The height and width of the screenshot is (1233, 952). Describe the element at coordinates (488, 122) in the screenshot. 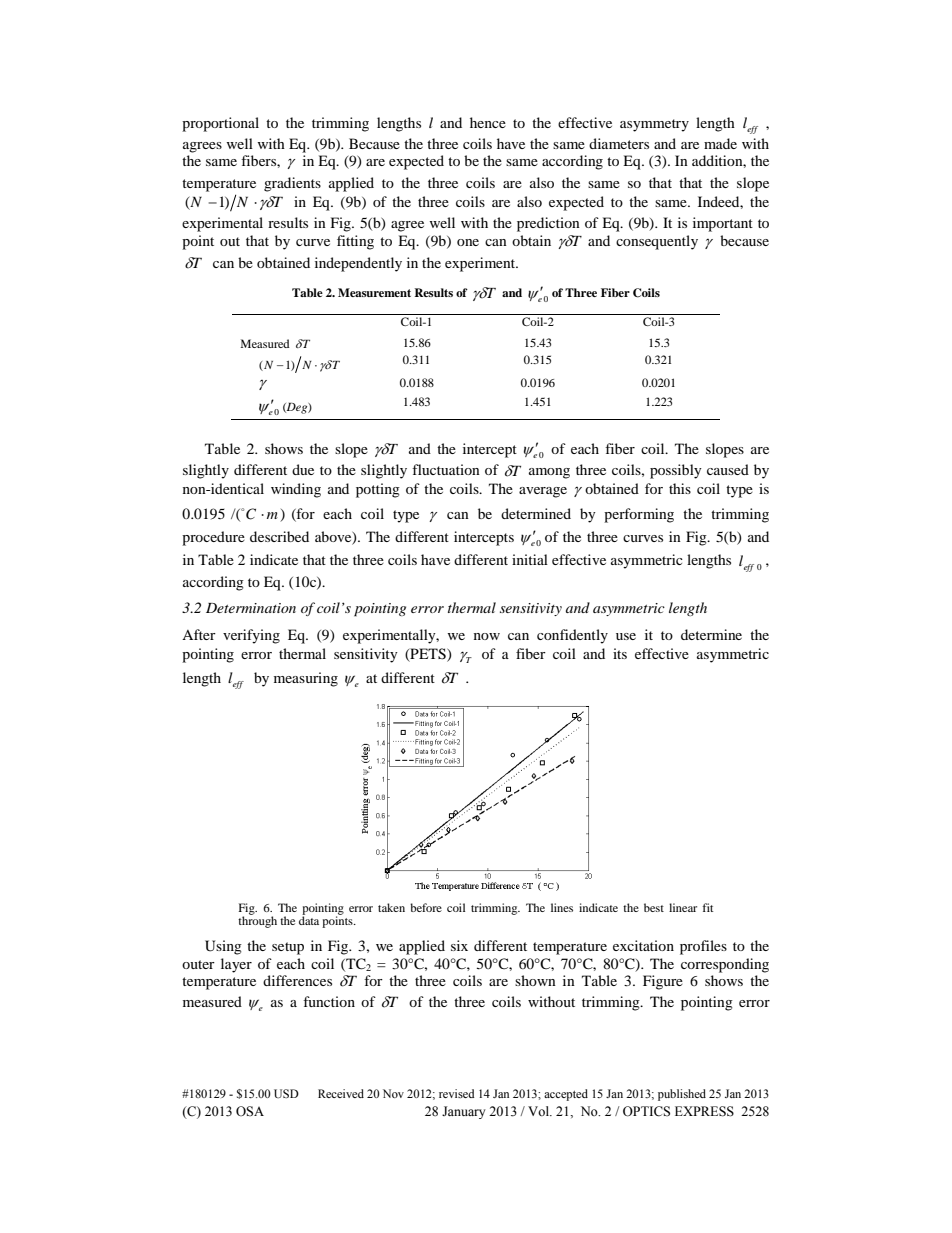

I see `hence` at that location.
